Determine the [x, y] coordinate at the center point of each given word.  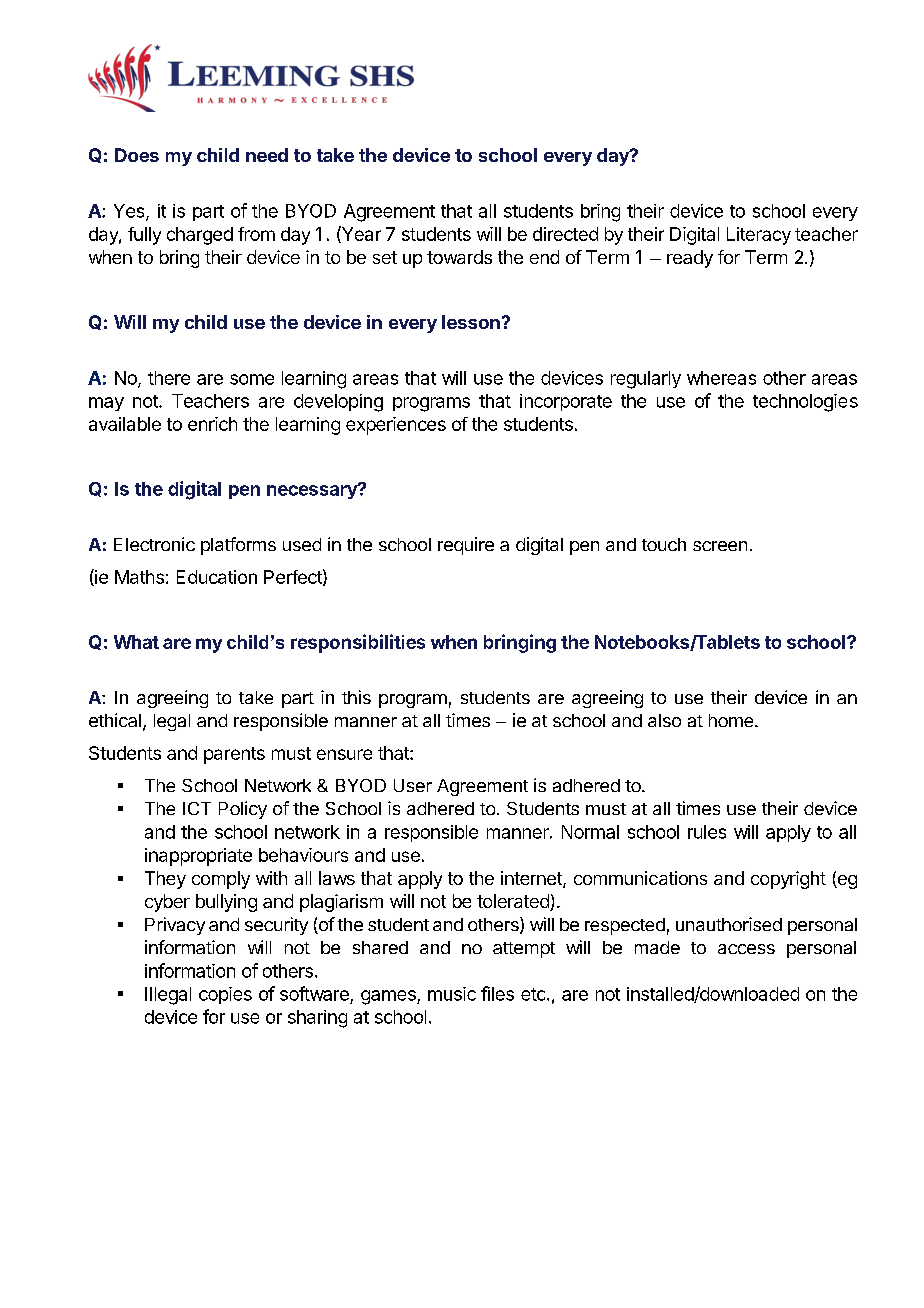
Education [217, 577]
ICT [197, 808]
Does [137, 155]
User [413, 785]
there [169, 378]
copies [225, 995]
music [452, 994]
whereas [721, 378]
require [466, 546]
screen [720, 546]
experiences [396, 426]
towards [459, 257]
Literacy [759, 236]
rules [707, 832]
